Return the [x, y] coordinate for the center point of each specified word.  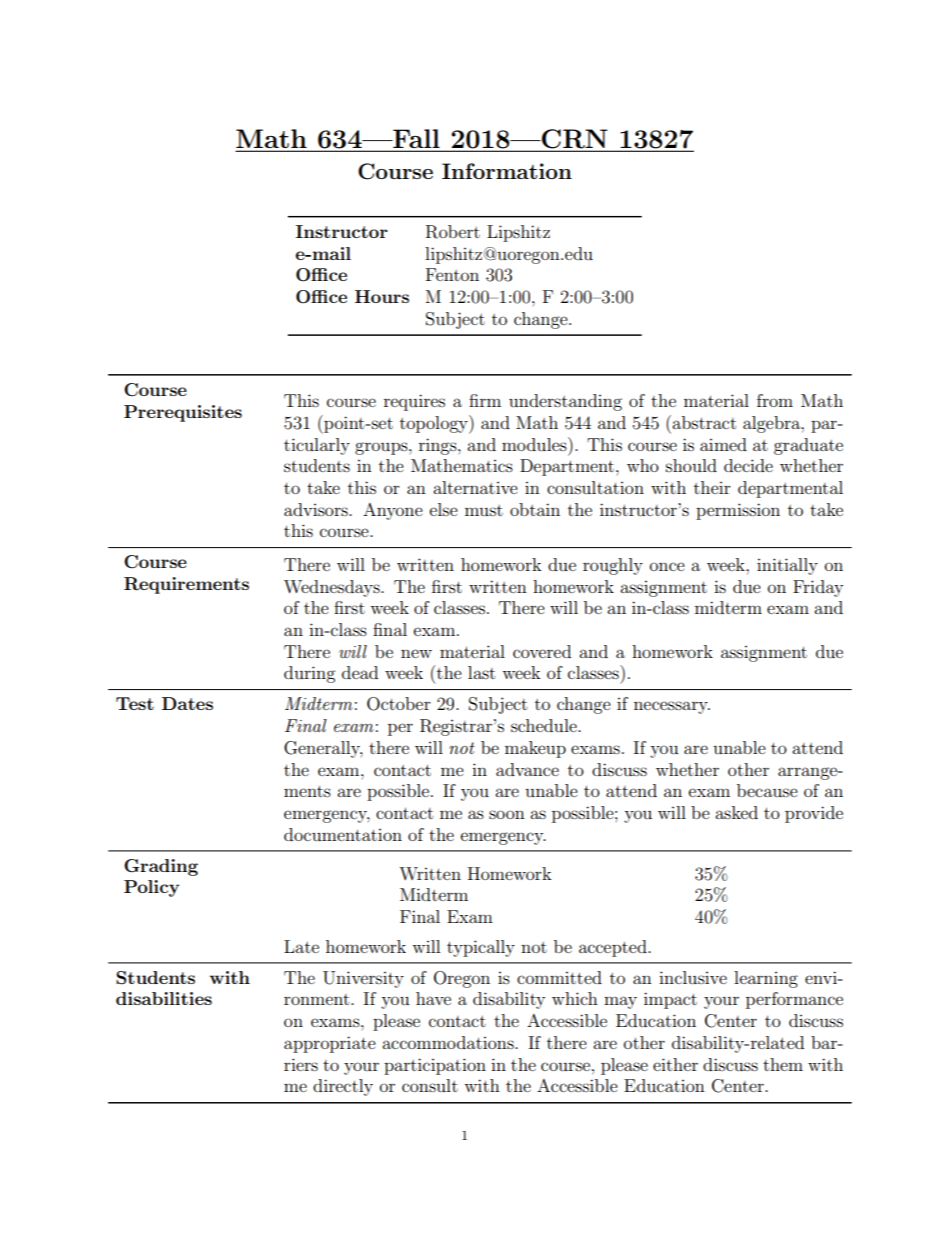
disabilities [164, 998]
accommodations [449, 1042]
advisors [317, 509]
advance [527, 769]
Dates [187, 703]
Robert [453, 232]
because [767, 790]
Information [507, 171]
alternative [475, 487]
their [712, 487]
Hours [382, 296]
